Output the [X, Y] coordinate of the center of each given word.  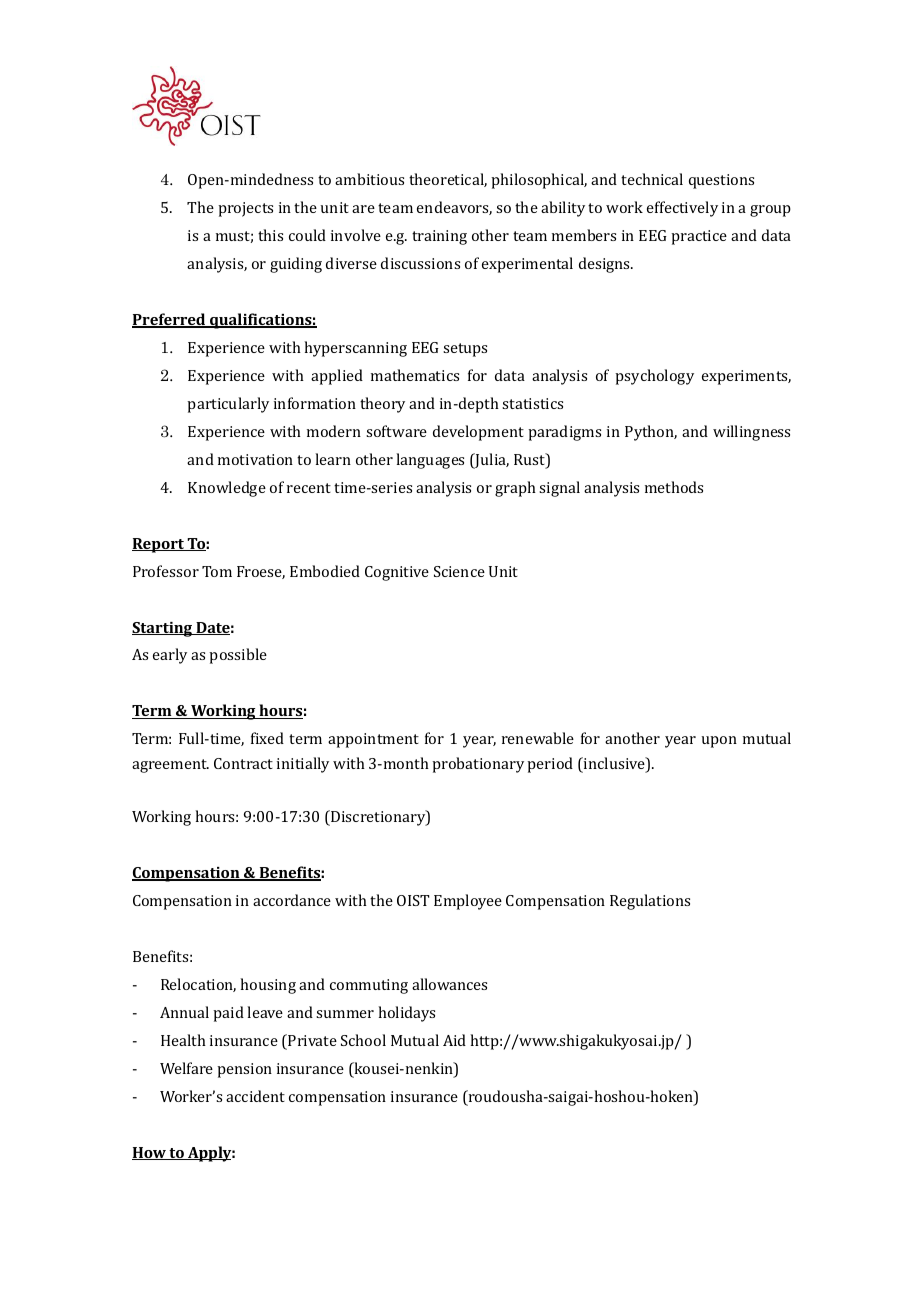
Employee [468, 902]
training [439, 237]
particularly [228, 405]
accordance [292, 900]
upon [719, 742]
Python [651, 433]
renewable [538, 738]
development [478, 433]
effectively [682, 209]
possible [238, 656]
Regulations [650, 902]
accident [255, 1096]
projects [245, 209]
